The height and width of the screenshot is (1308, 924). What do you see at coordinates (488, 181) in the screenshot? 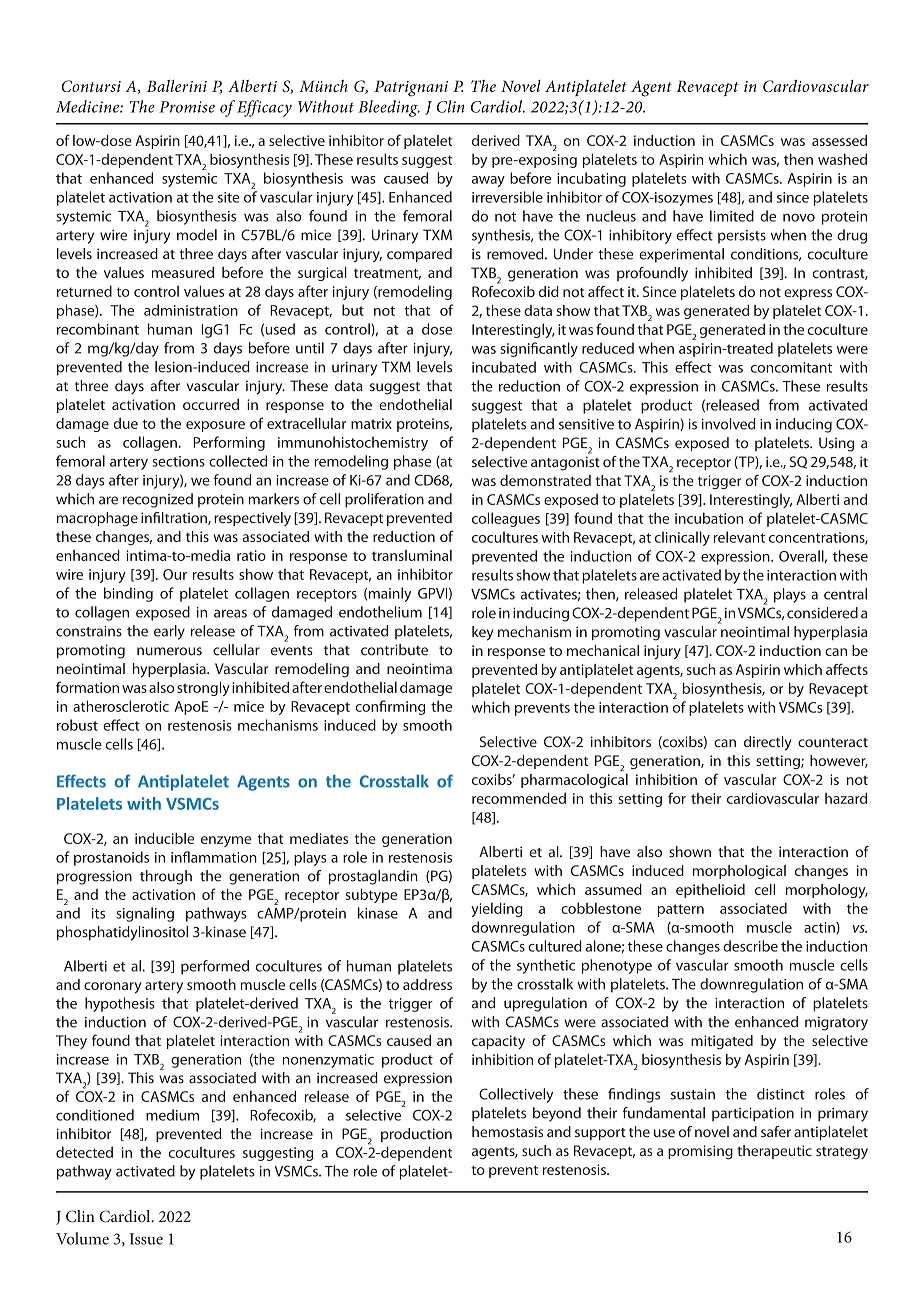
I see `away` at bounding box center [488, 181].
